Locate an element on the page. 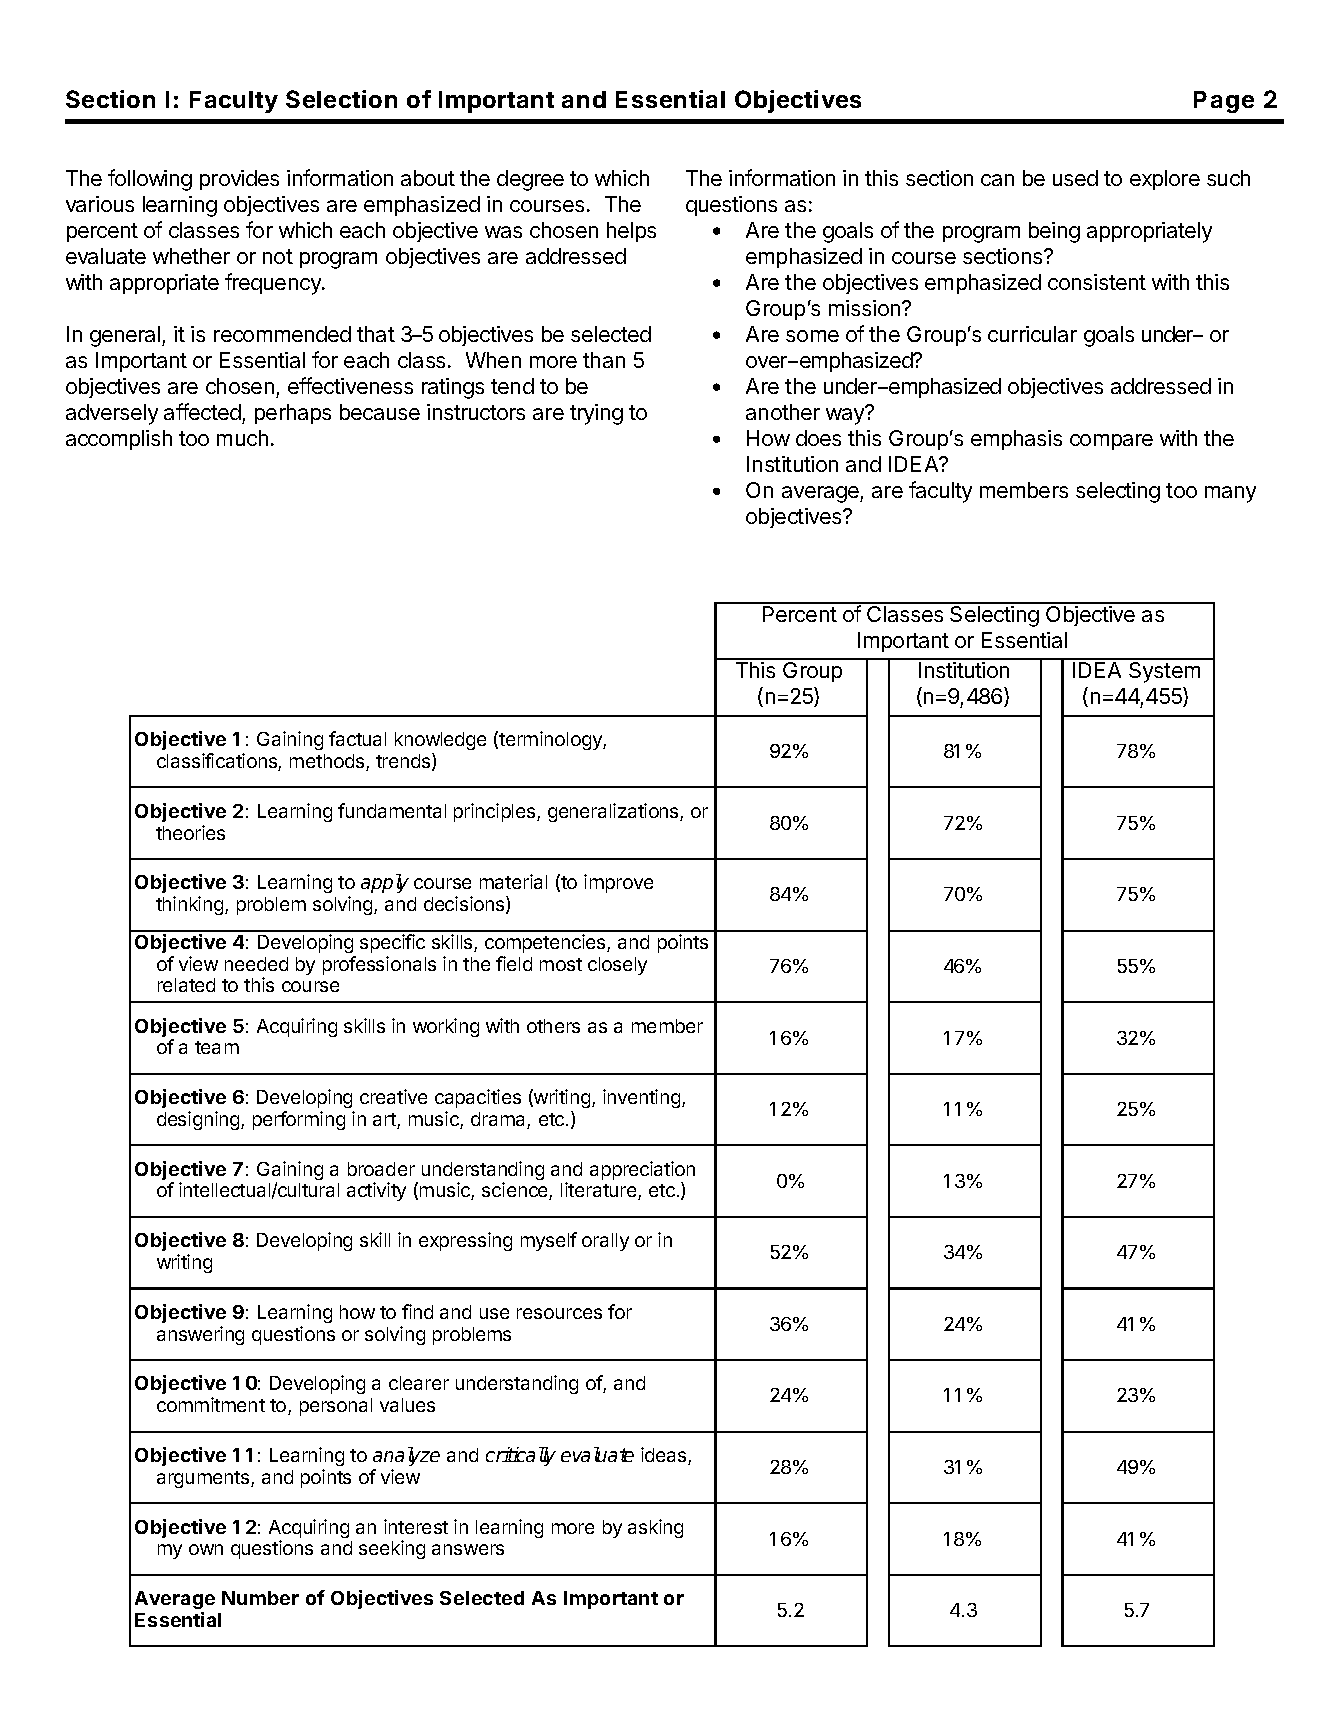 The image size is (1327, 1718). knowledge is located at coordinates (440, 741).
